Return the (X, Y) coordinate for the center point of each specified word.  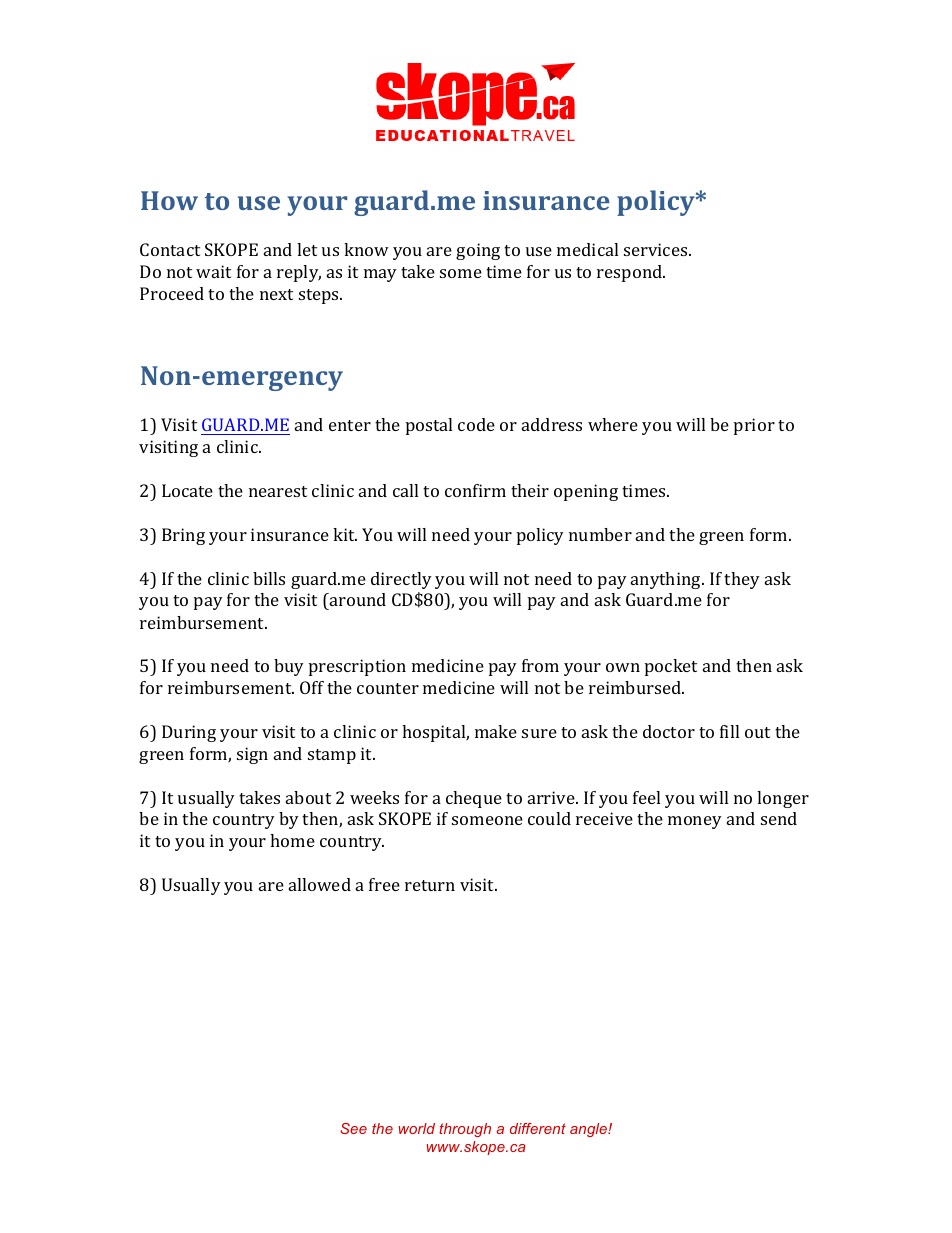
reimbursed (636, 687)
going (478, 251)
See (353, 1128)
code (476, 424)
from (540, 665)
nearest (278, 491)
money (695, 822)
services (657, 249)
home (292, 840)
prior (754, 426)
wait (213, 271)
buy (289, 667)
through (465, 1130)
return (430, 885)
